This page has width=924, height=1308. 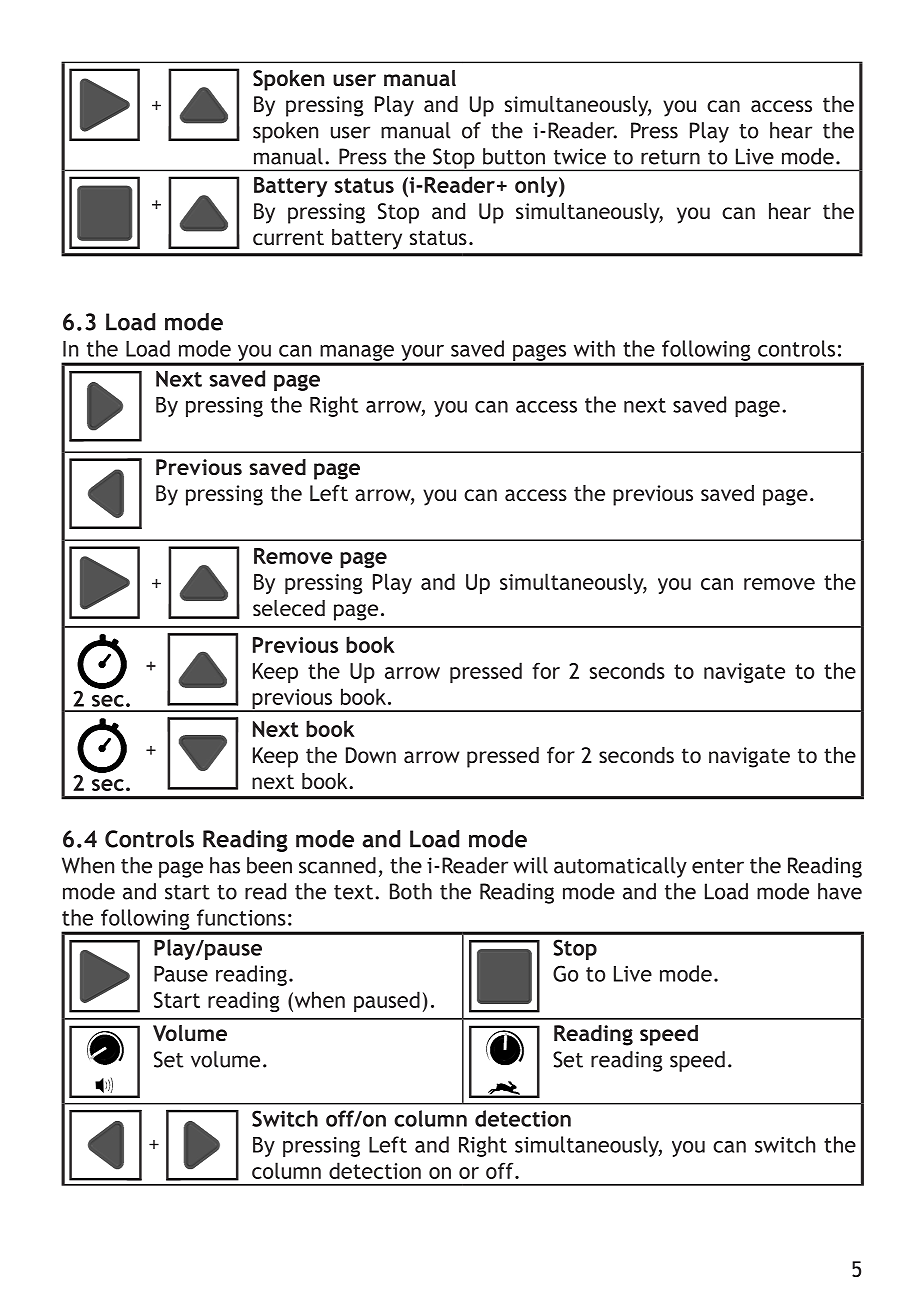 What do you see at coordinates (288, 237) in the page?
I see `current` at bounding box center [288, 237].
